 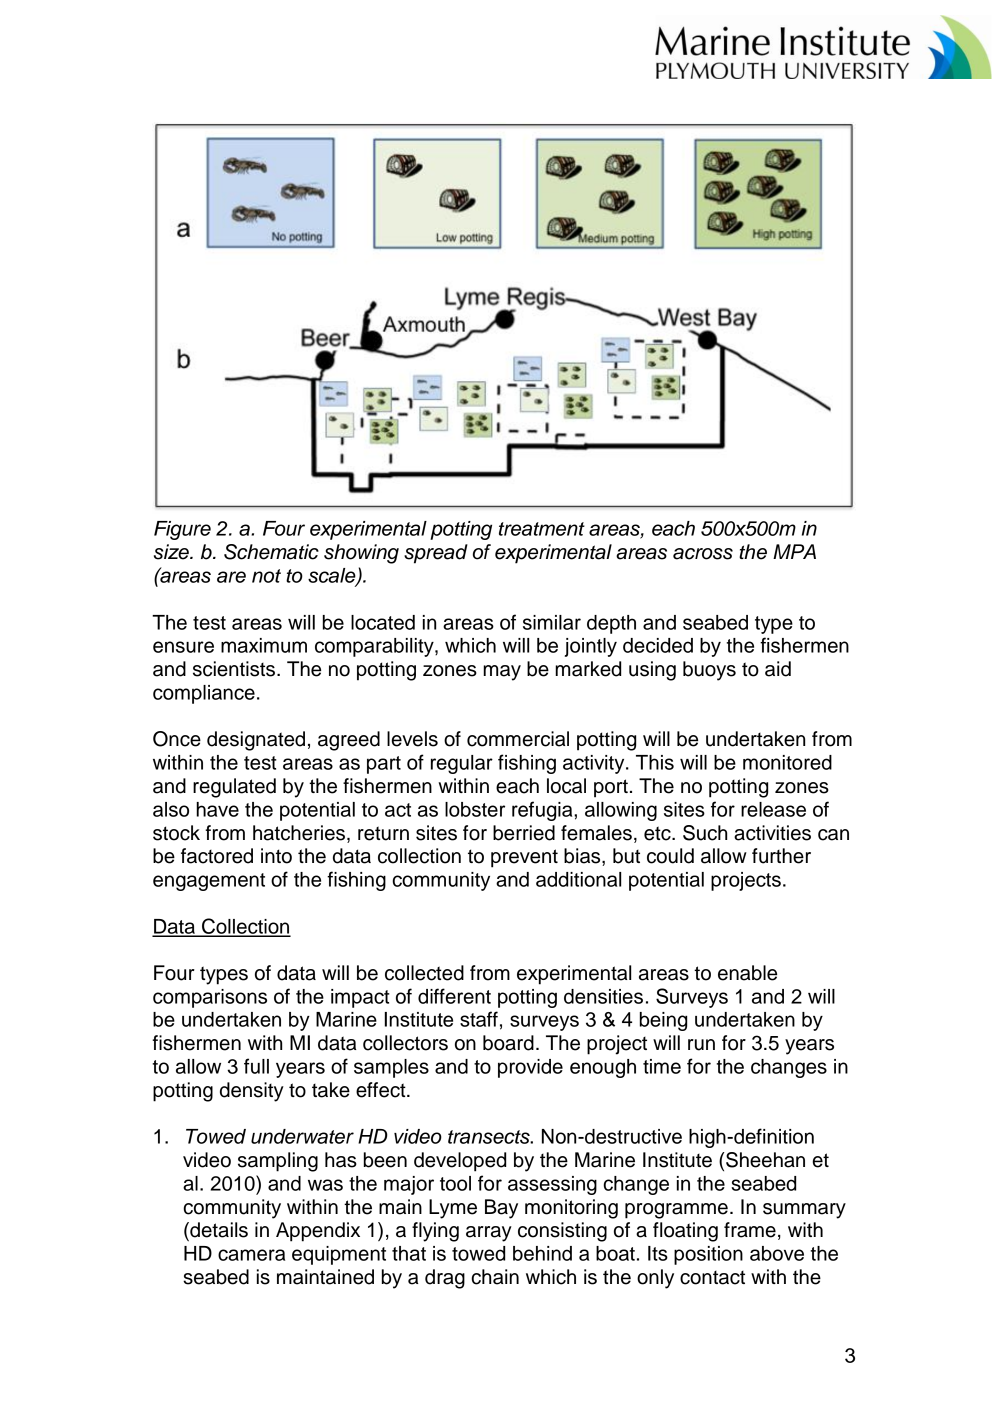 I want to click on Schematic, so click(x=271, y=552).
